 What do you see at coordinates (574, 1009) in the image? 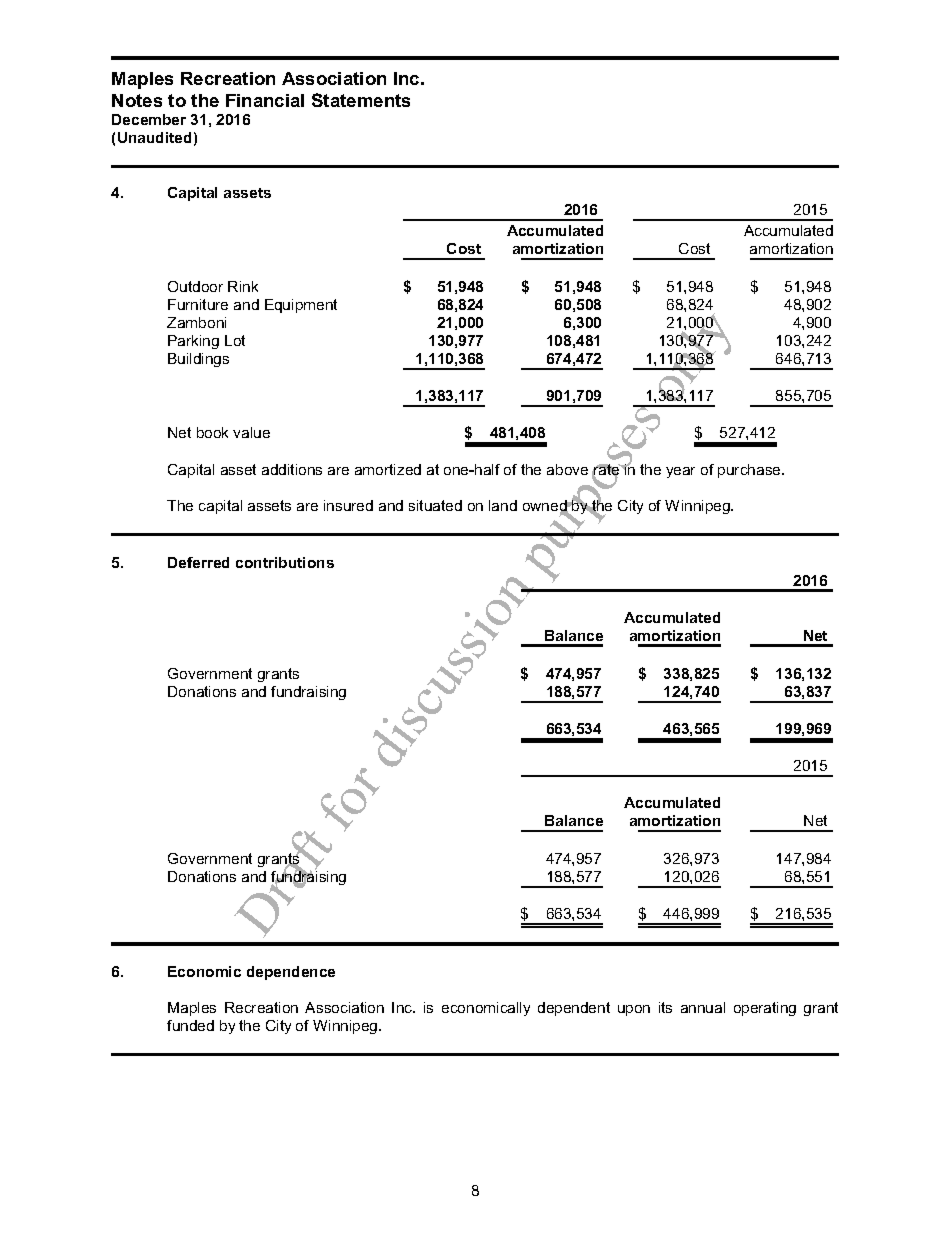
I see `dependent` at bounding box center [574, 1009].
